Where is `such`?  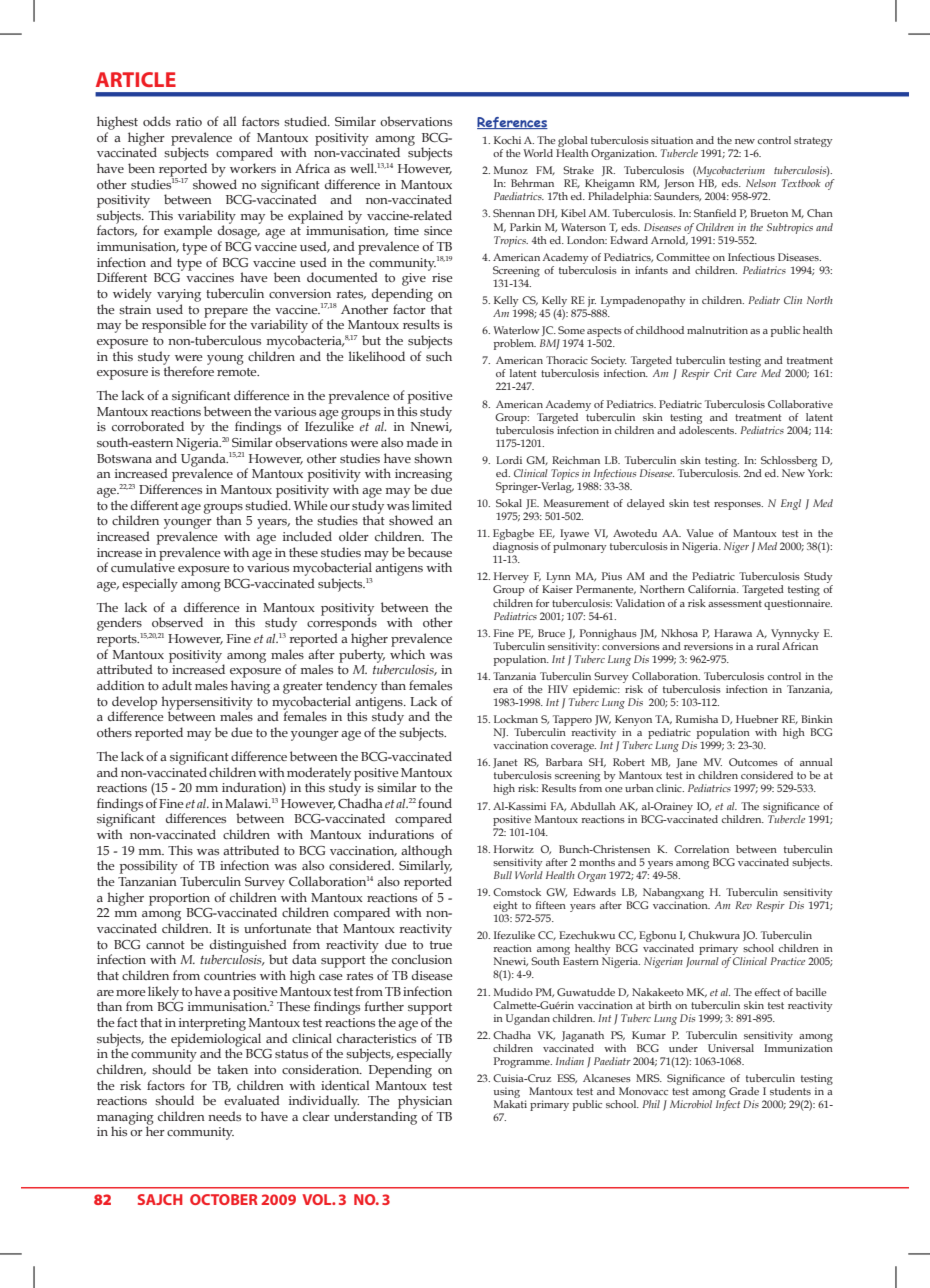
such is located at coordinates (439, 356).
